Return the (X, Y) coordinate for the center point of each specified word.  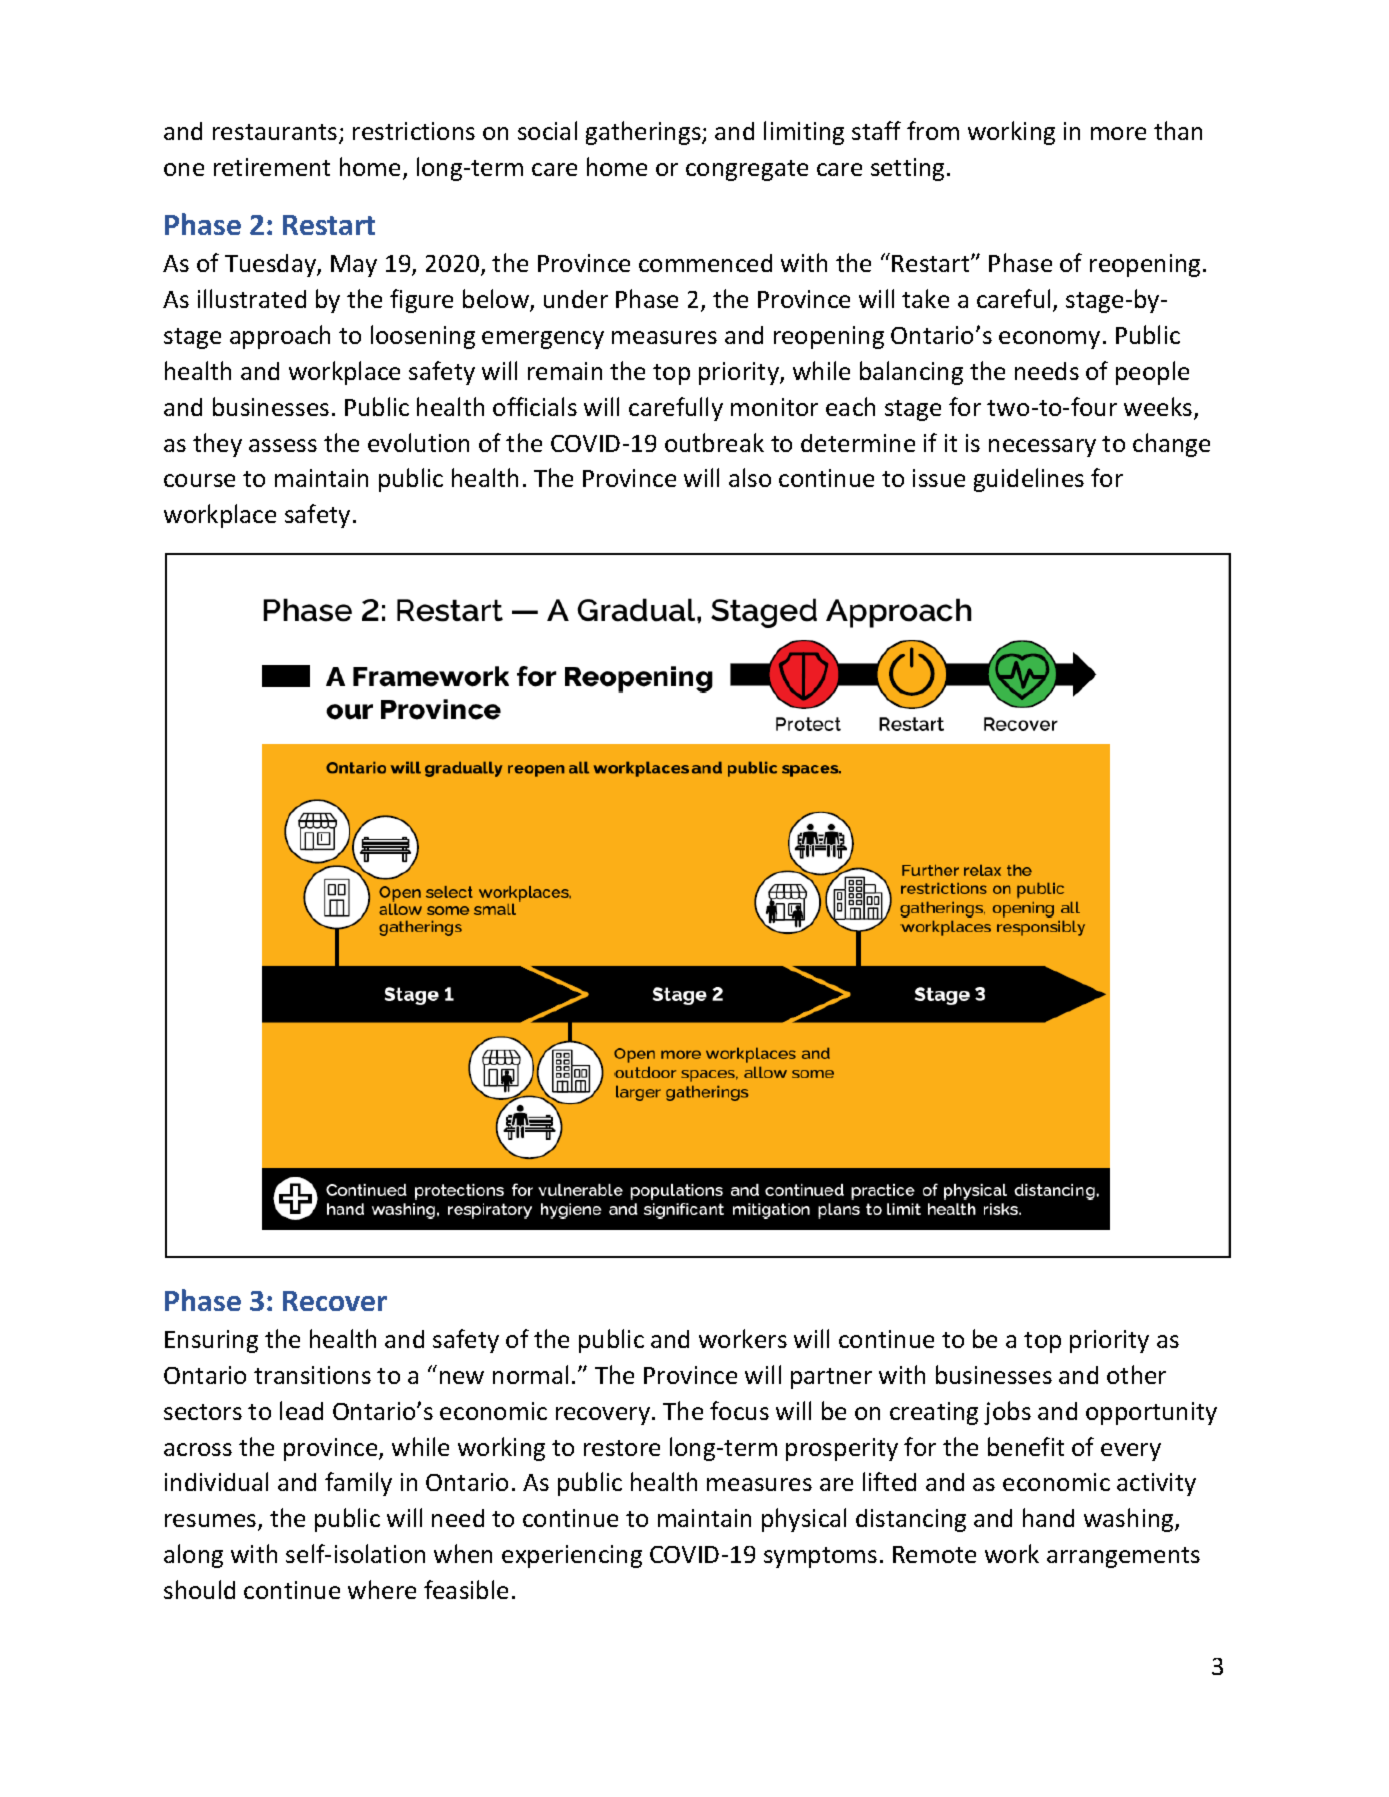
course (199, 480)
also (750, 477)
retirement (272, 167)
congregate (747, 170)
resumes (212, 1522)
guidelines (1029, 480)
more (1118, 133)
